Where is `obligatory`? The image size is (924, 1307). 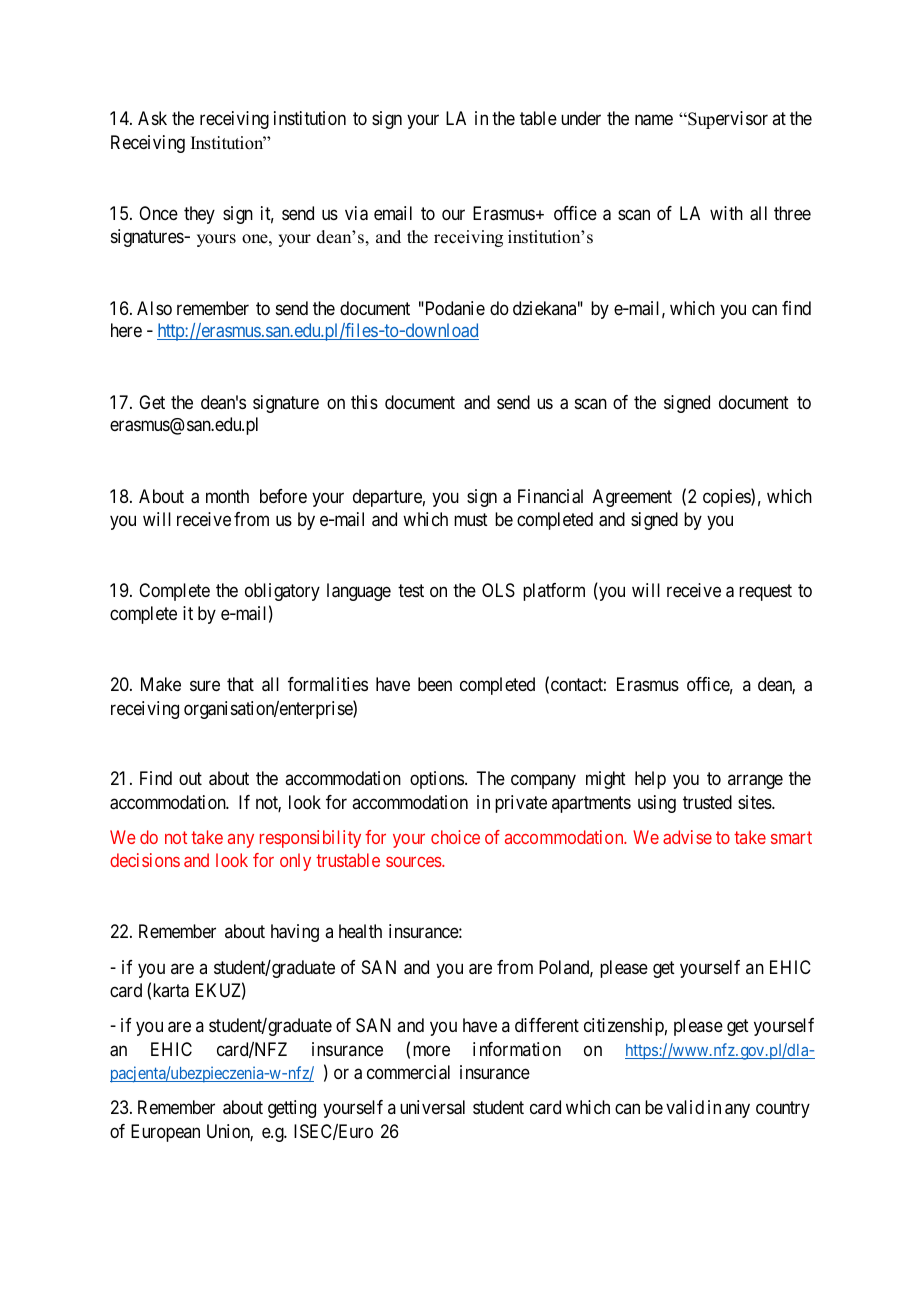
obligatory is located at coordinates (282, 592).
